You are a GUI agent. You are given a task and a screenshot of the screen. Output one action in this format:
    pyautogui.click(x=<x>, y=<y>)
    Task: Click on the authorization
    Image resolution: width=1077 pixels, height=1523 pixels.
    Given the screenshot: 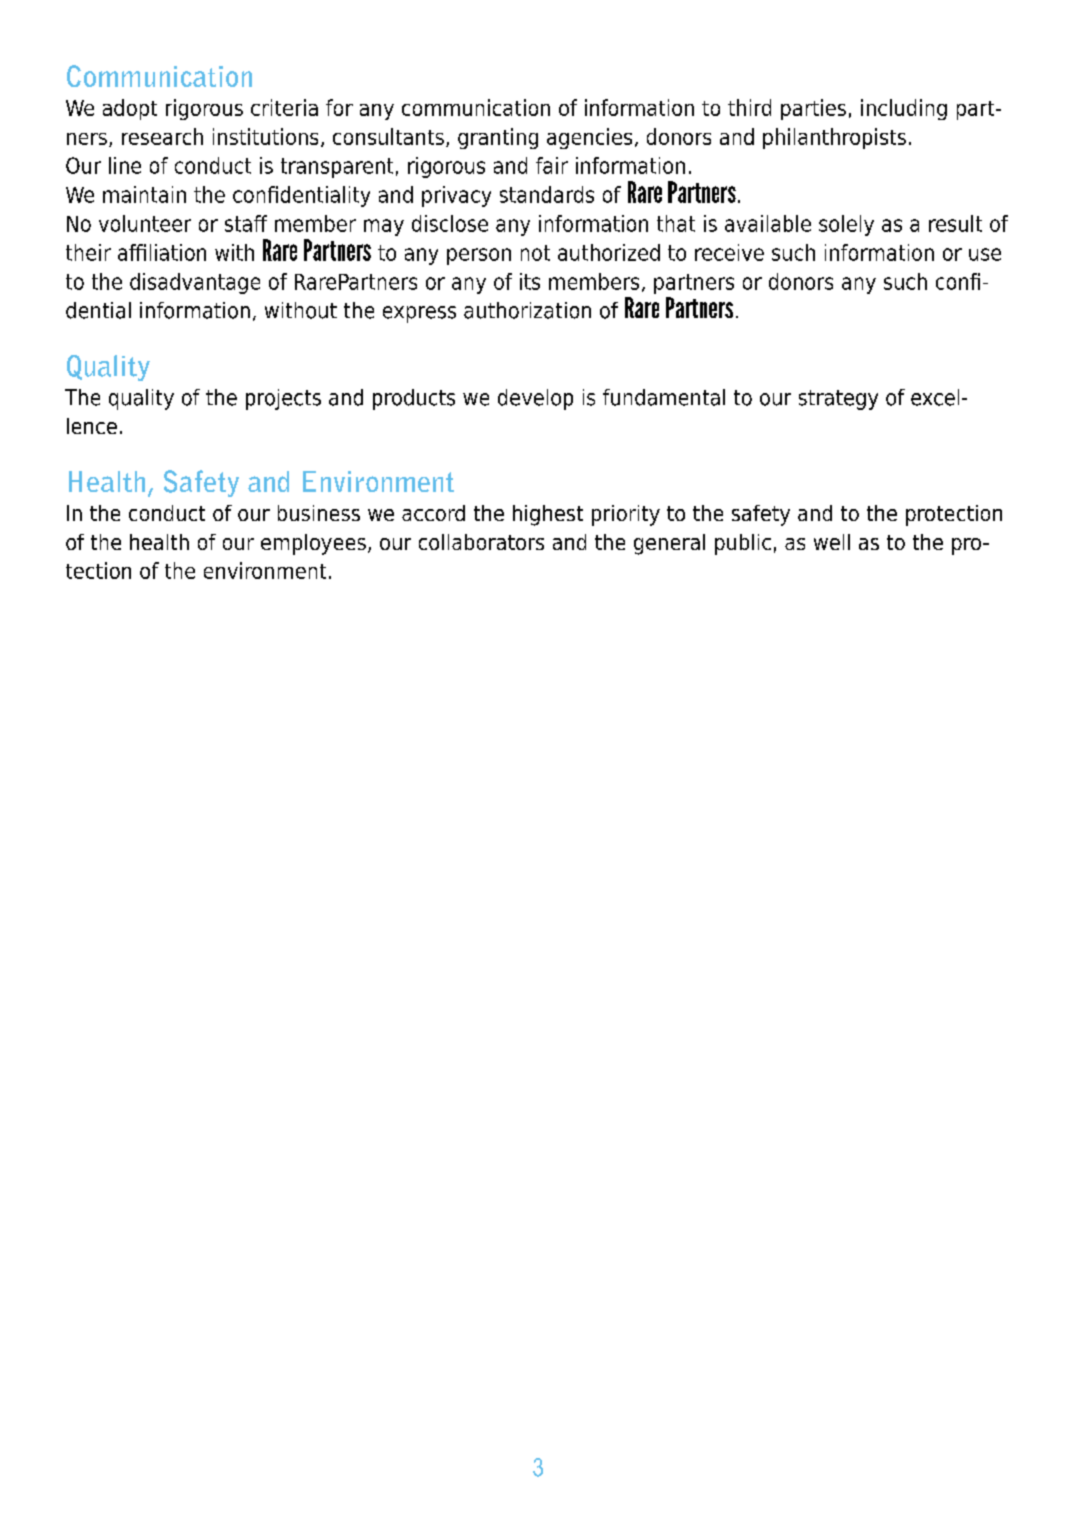 What is the action you would take?
    pyautogui.click(x=527, y=310)
